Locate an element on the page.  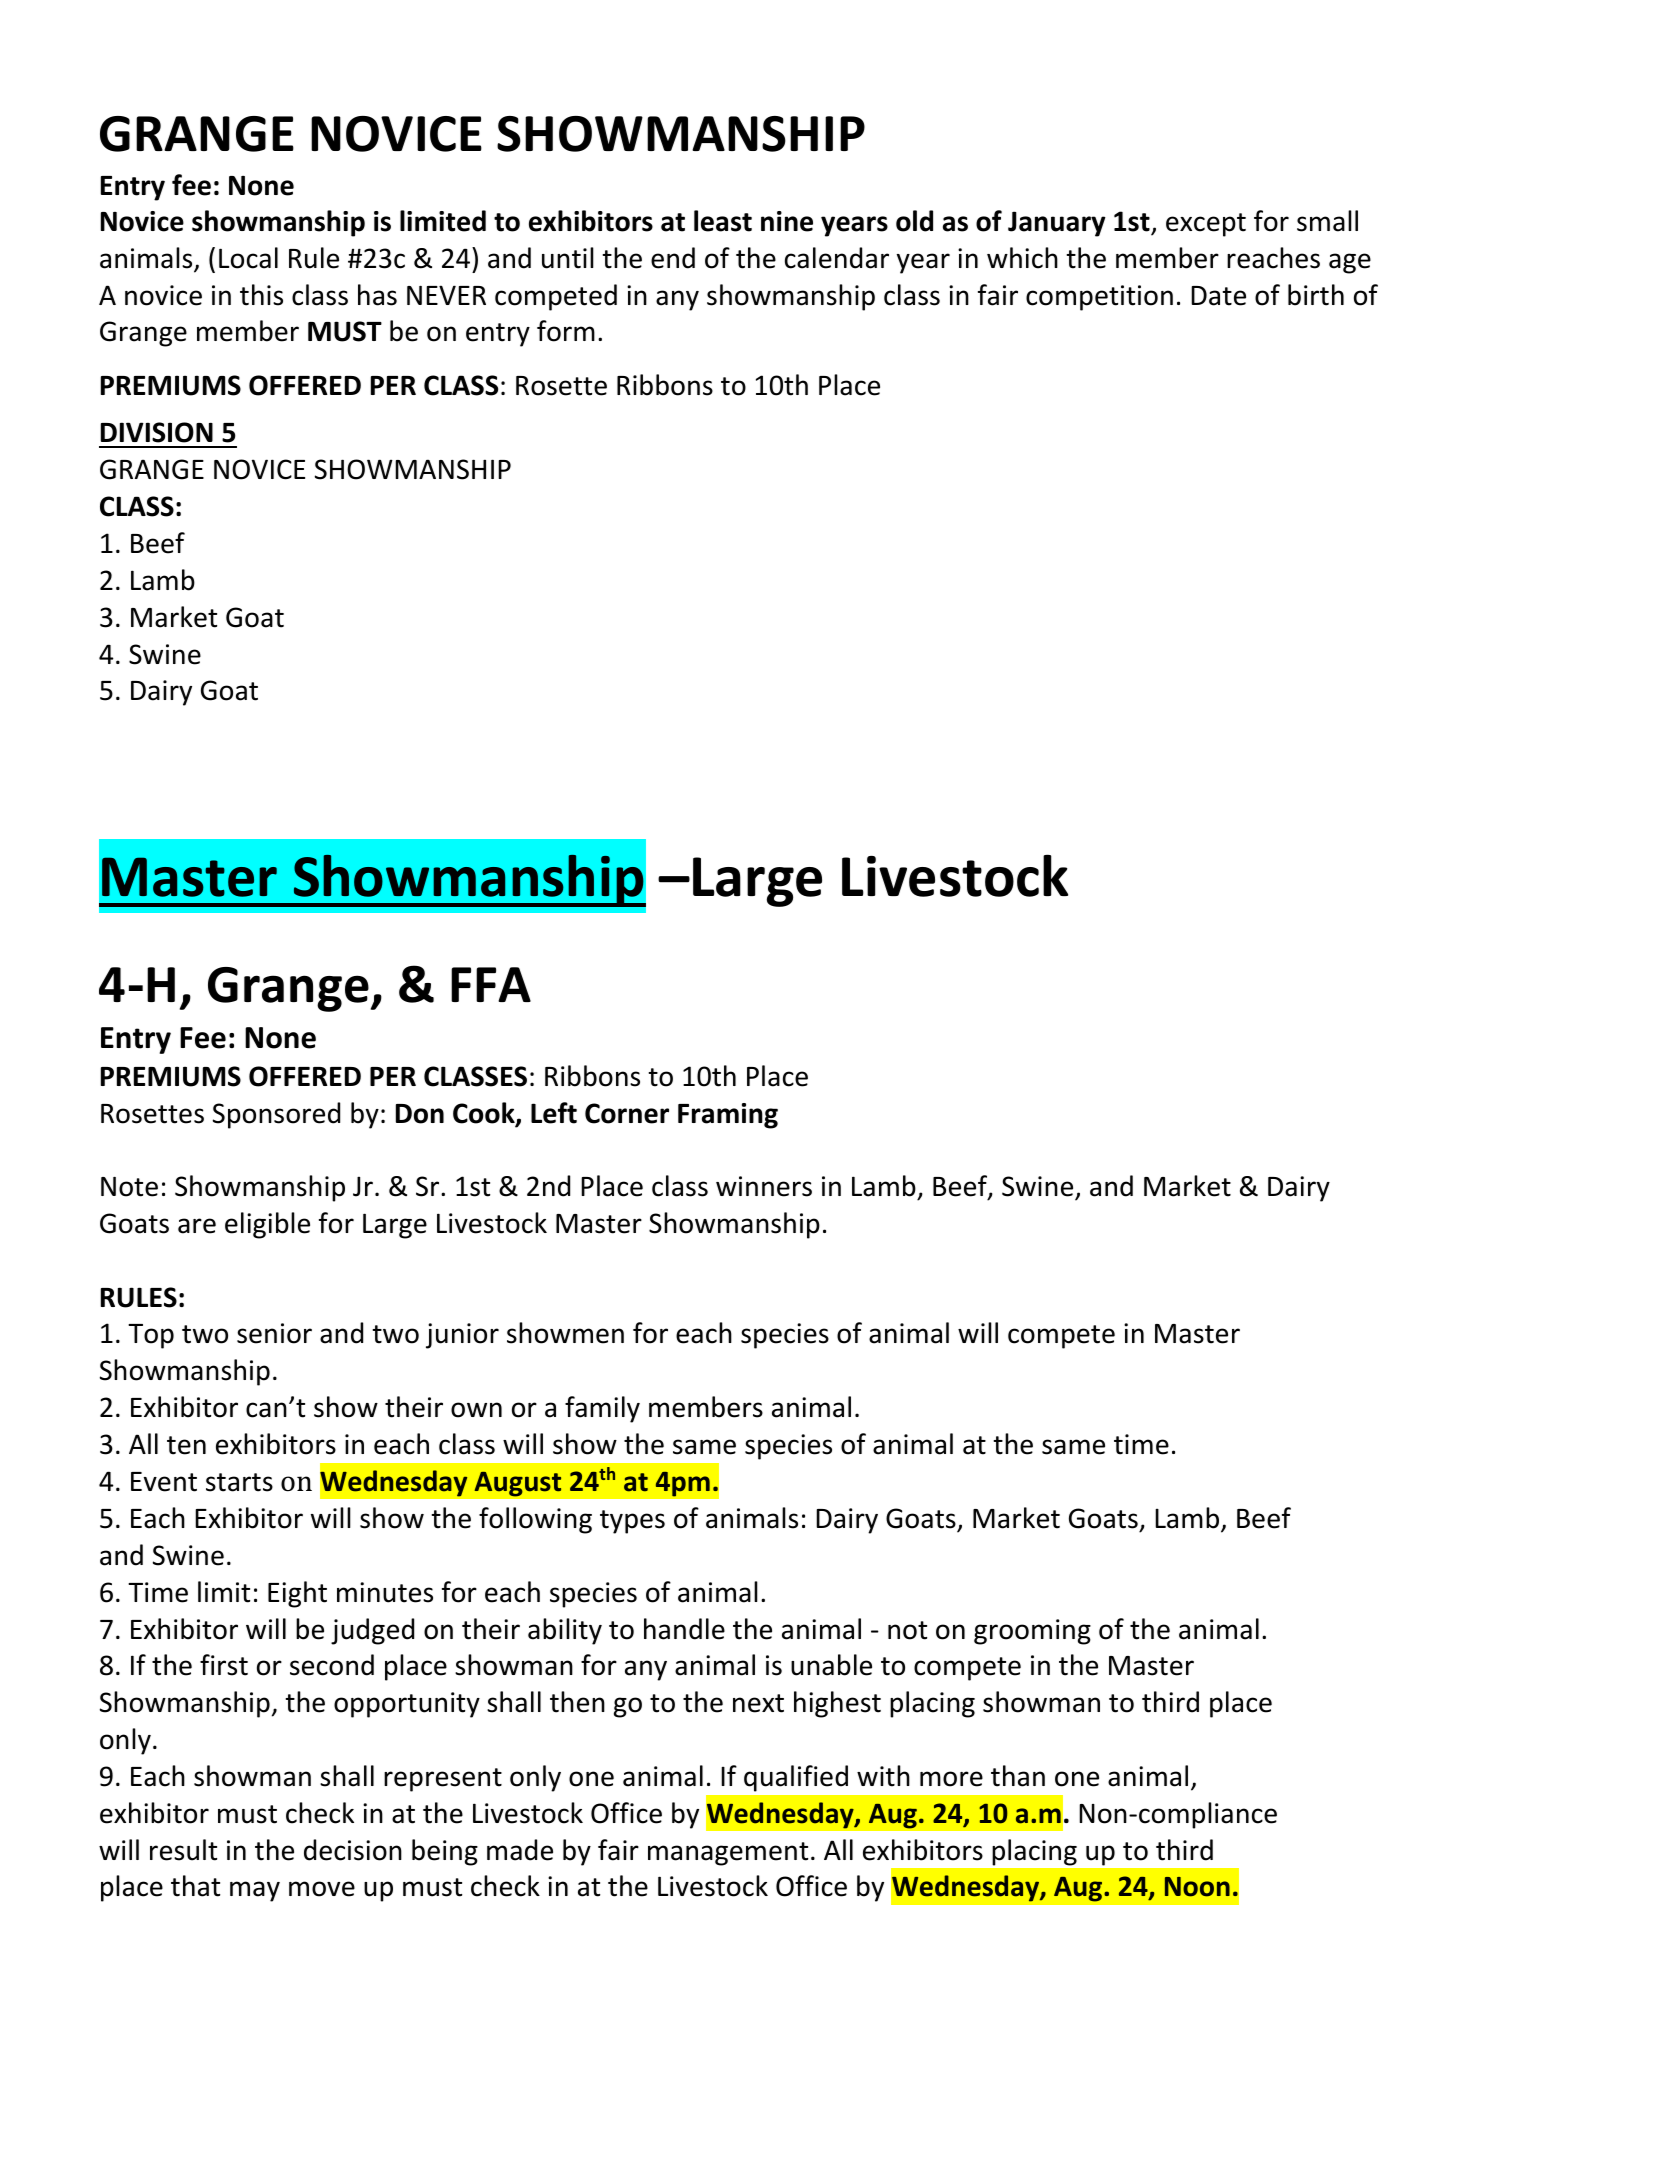
may is located at coordinates (255, 1891).
